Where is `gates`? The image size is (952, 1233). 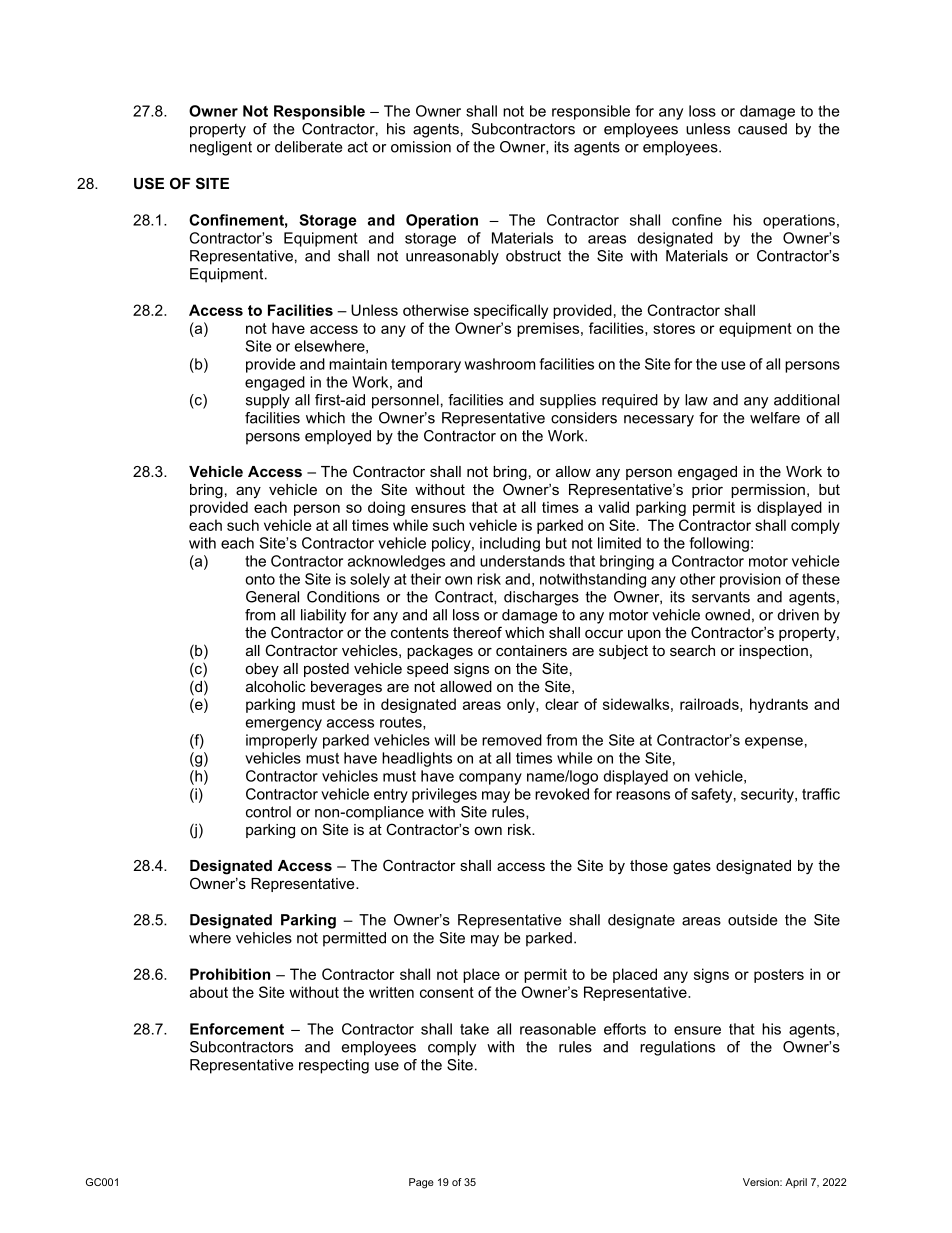
gates is located at coordinates (692, 867).
